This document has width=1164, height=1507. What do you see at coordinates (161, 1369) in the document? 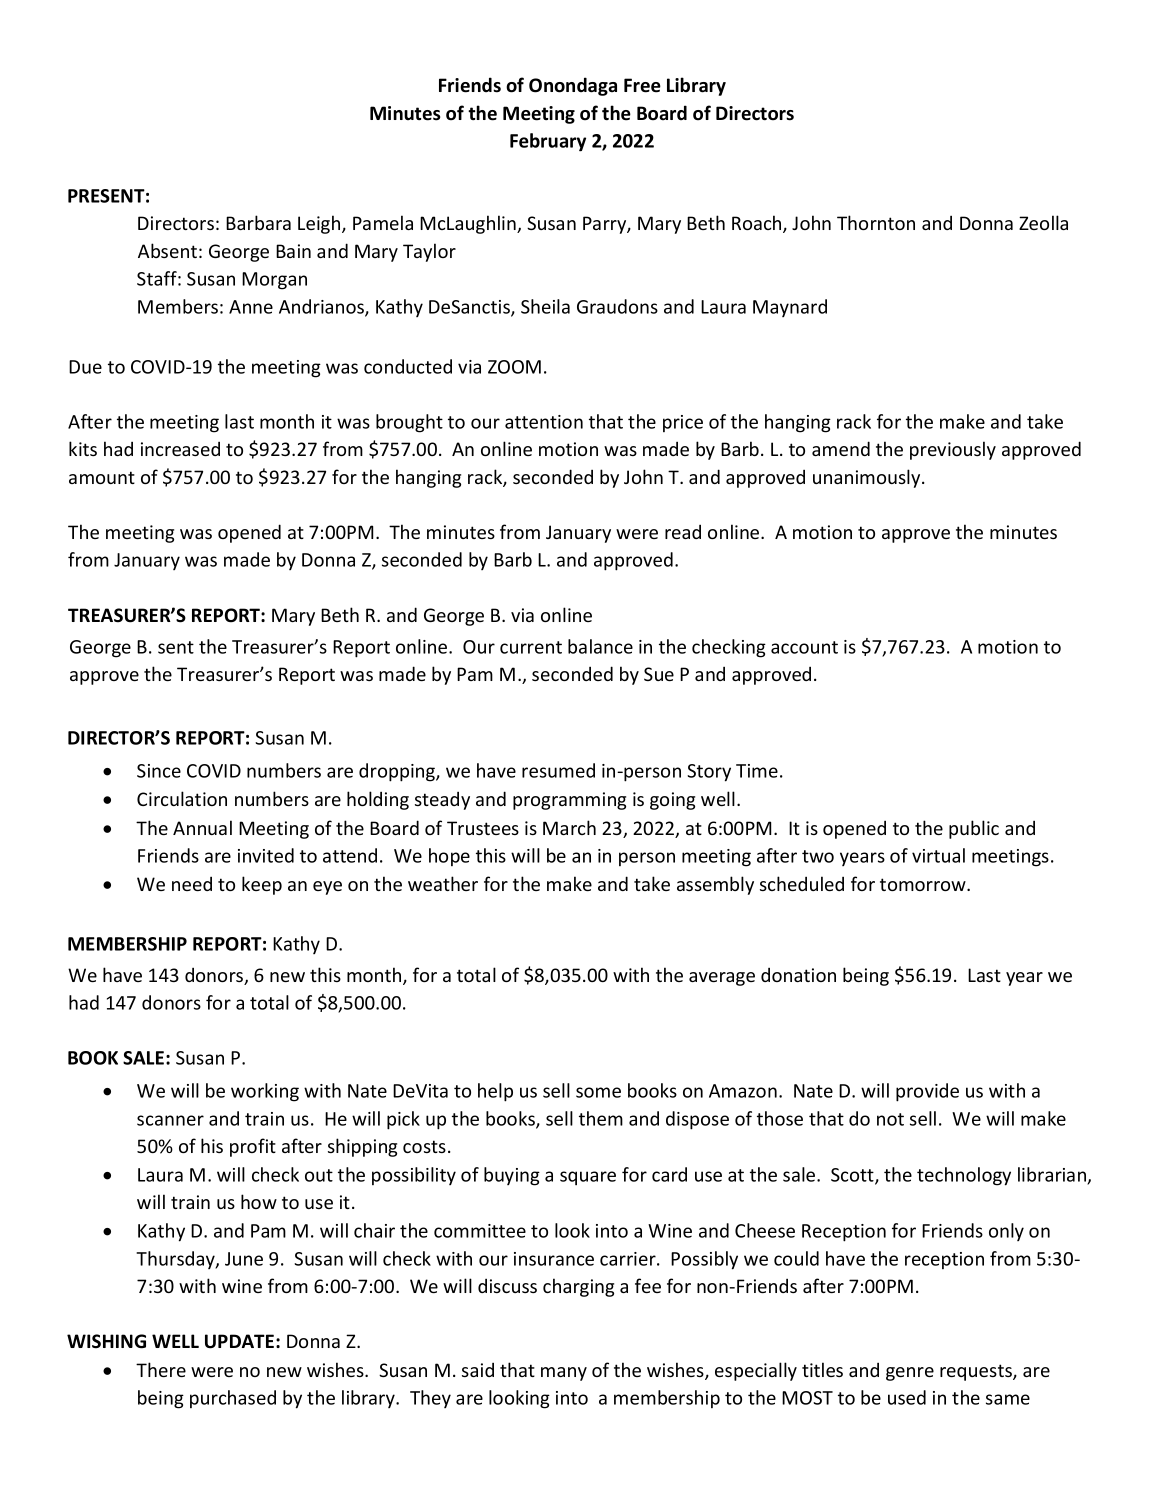
I see `There` at bounding box center [161, 1369].
